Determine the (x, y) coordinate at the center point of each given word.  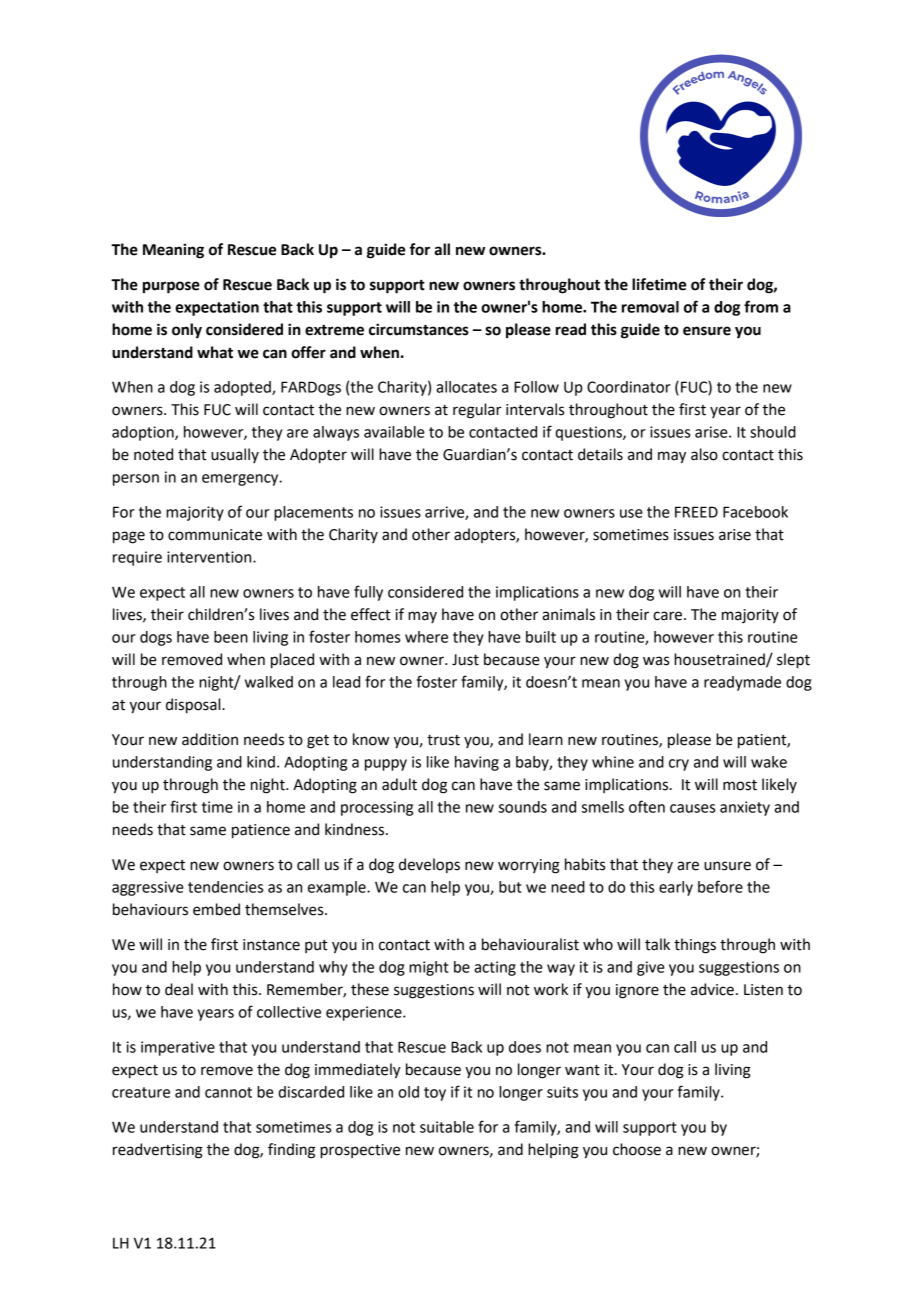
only (187, 330)
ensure (707, 331)
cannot (228, 1092)
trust (443, 740)
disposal (194, 706)
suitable (447, 1127)
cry (679, 765)
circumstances (419, 329)
